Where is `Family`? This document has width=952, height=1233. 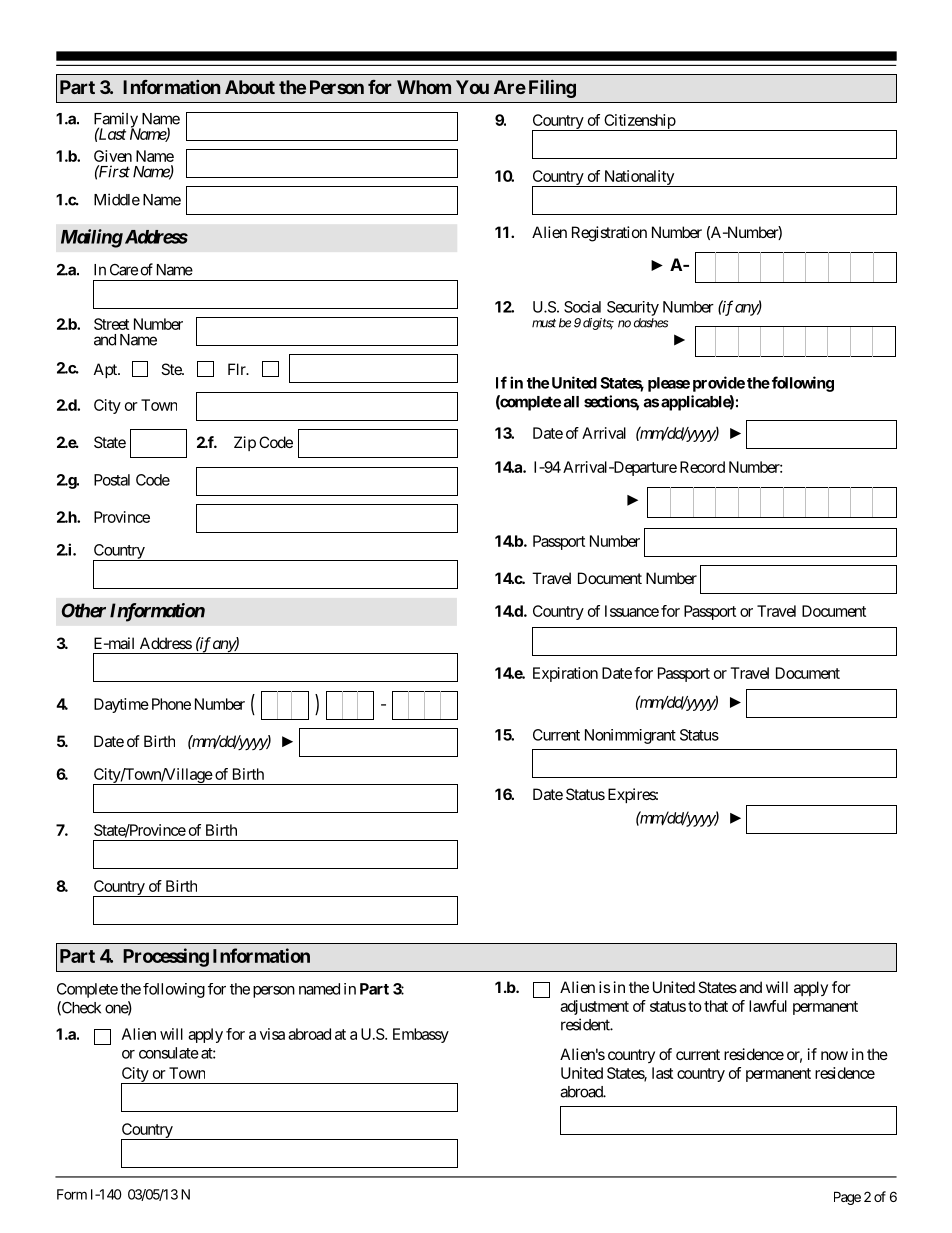 Family is located at coordinates (116, 121).
